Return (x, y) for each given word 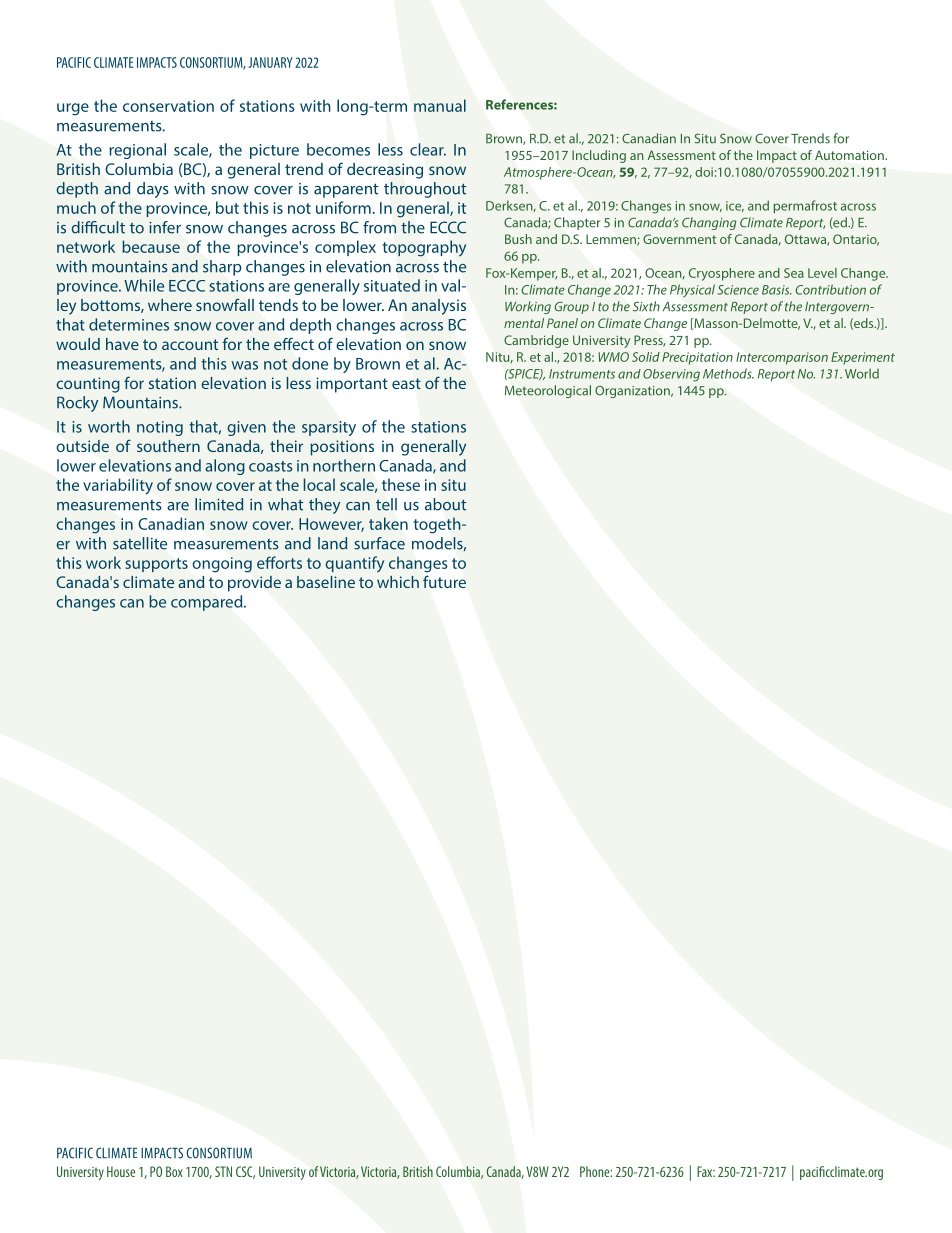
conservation (168, 106)
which (398, 582)
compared (208, 603)
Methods (728, 373)
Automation (850, 155)
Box (174, 1171)
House (121, 1171)
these (401, 484)
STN (223, 1171)
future (444, 581)
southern (168, 446)
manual (440, 105)
